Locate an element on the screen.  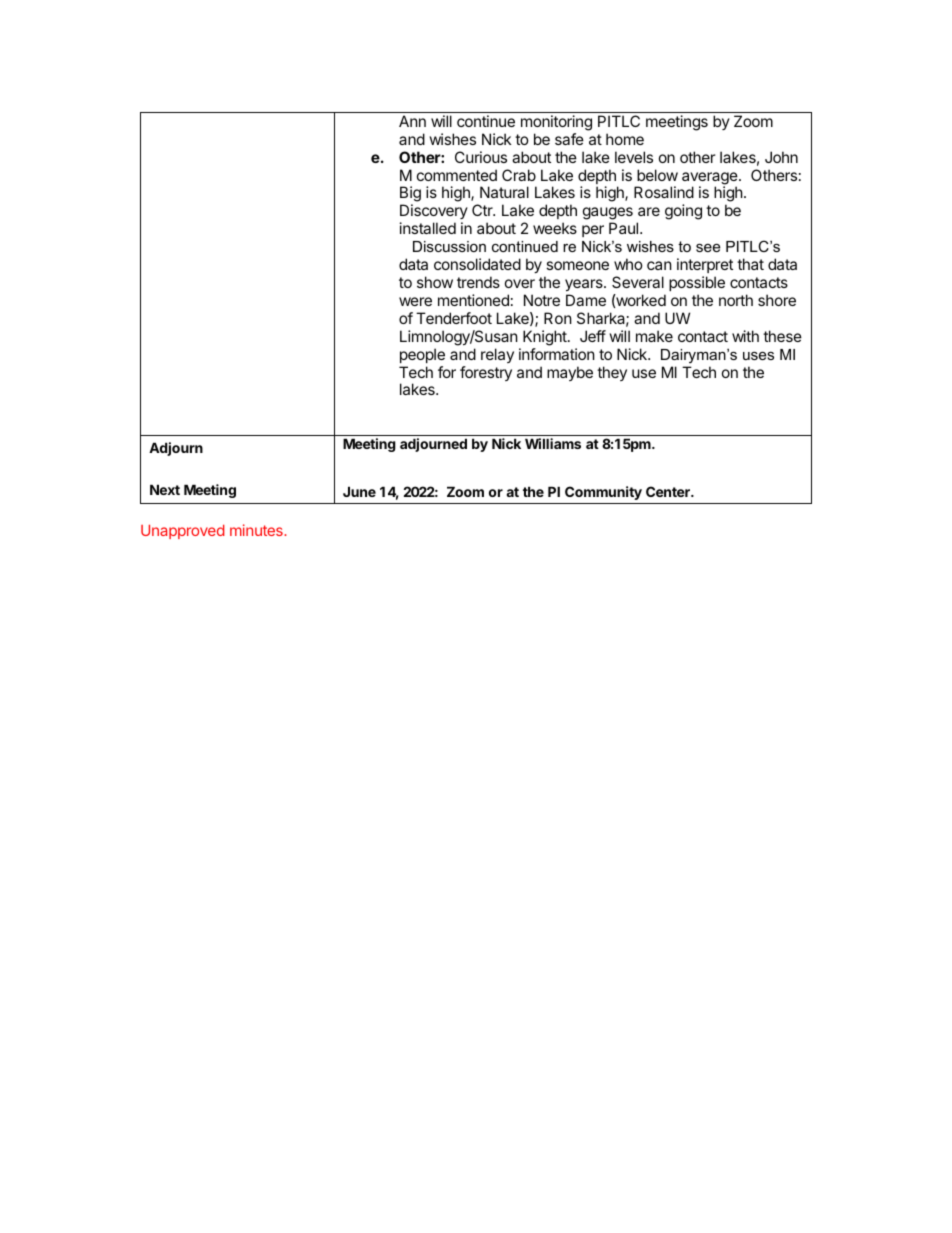
minutes is located at coordinates (257, 530).
